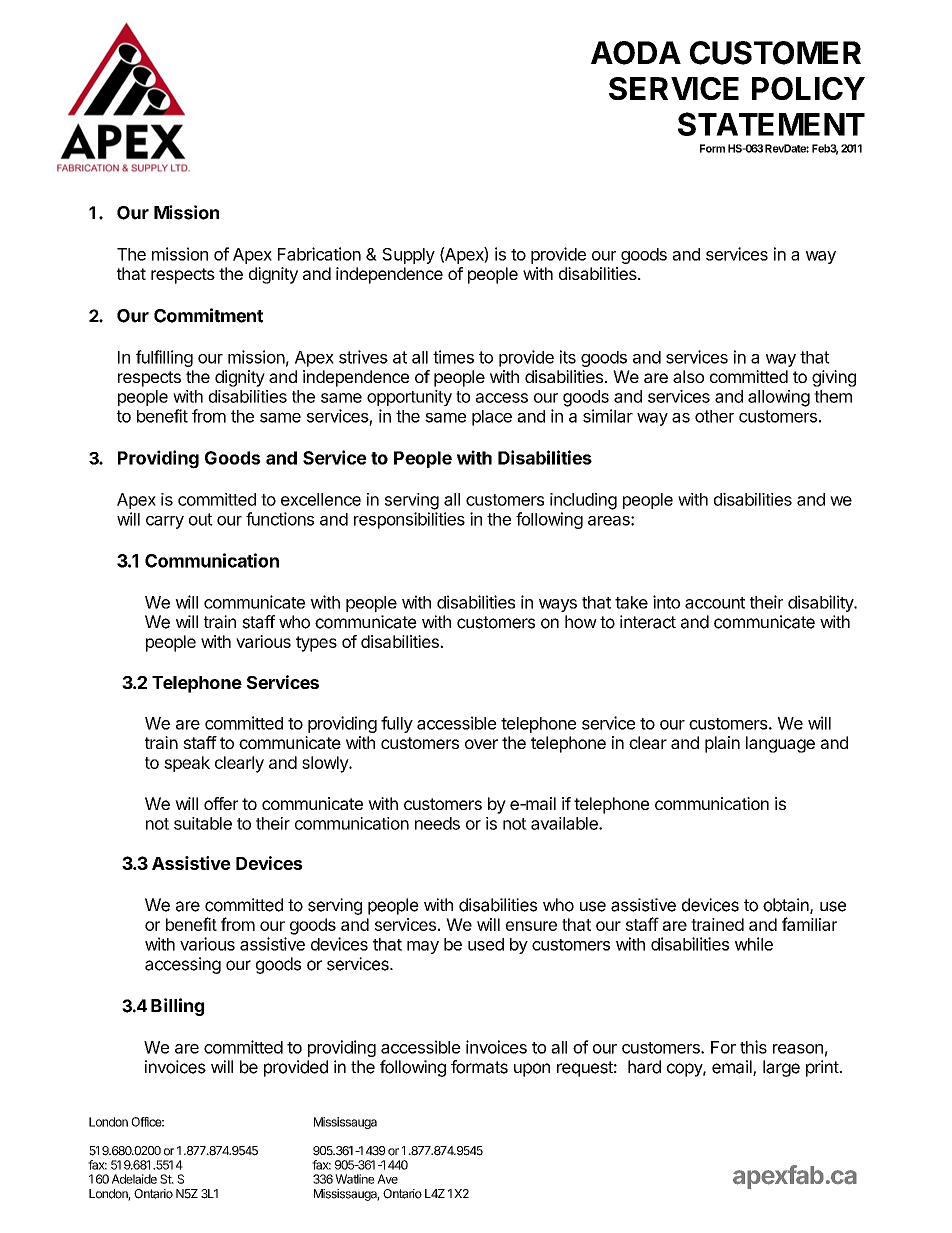 The width and height of the document is (952, 1233). What do you see at coordinates (408, 256) in the document?
I see `Supply` at bounding box center [408, 256].
